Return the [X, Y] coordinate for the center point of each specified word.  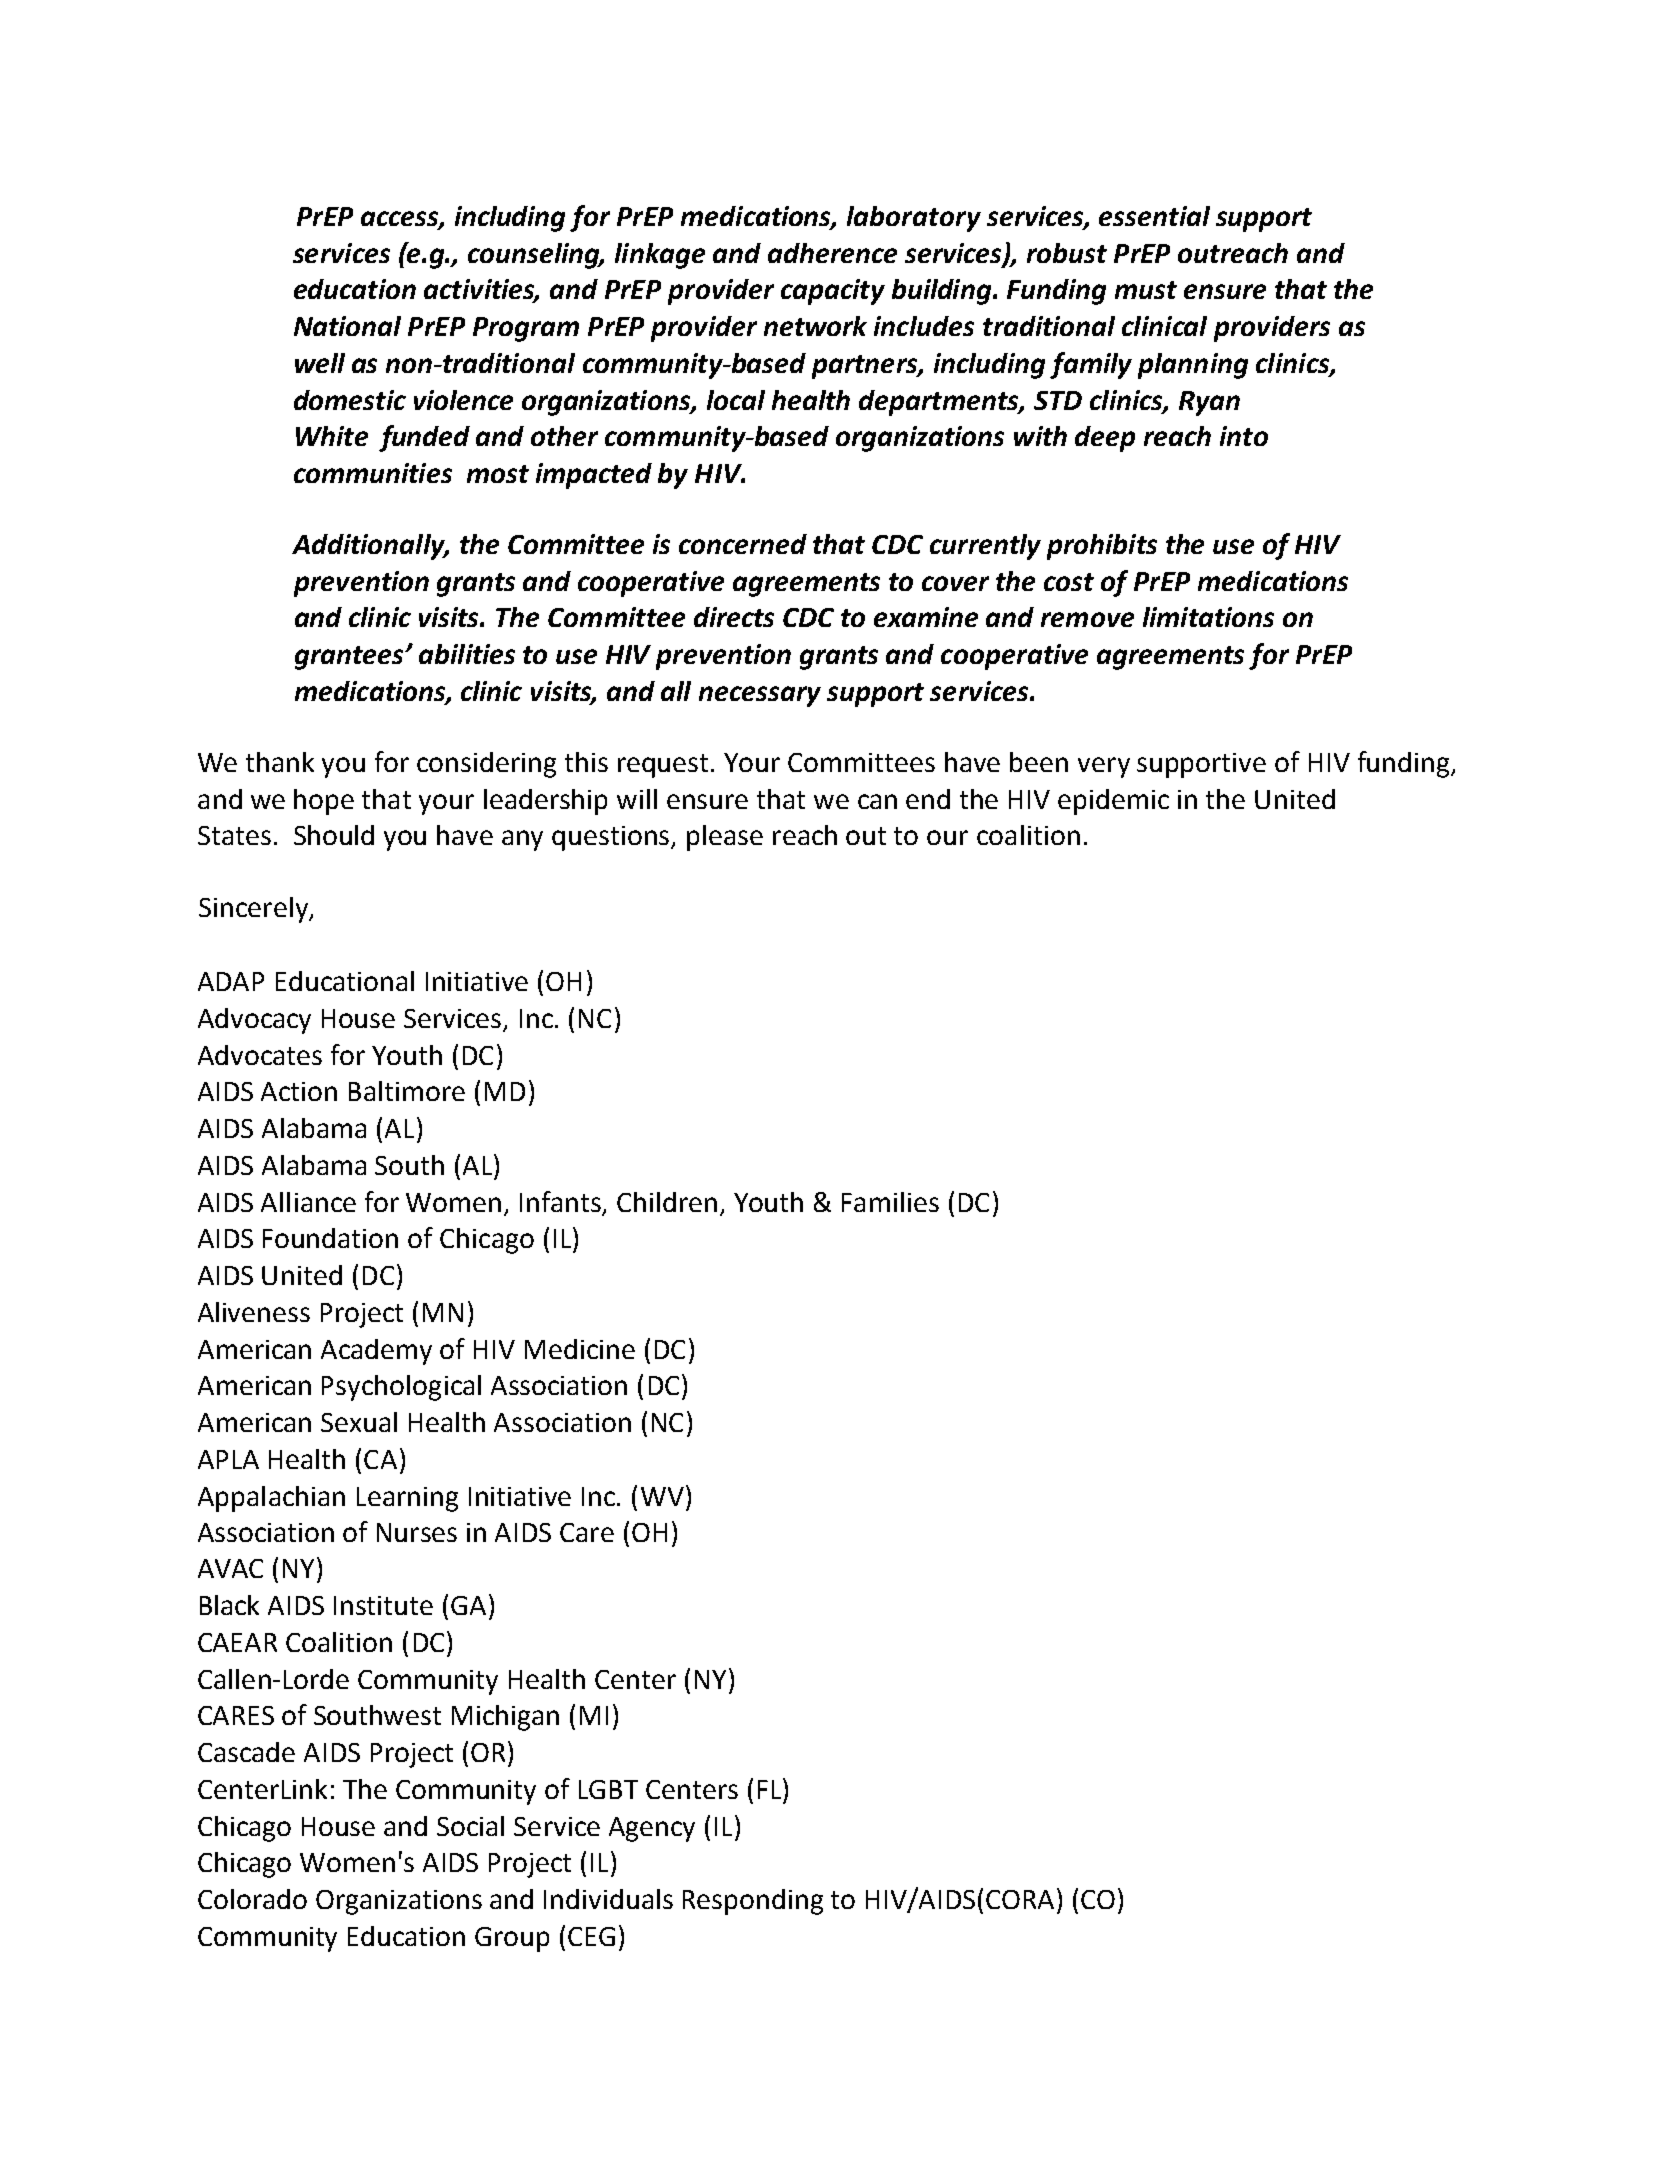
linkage [660, 256]
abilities [467, 654]
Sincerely [255, 910]
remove [1087, 619]
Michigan [505, 1718]
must [1146, 290]
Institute [383, 1605]
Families [890, 1202]
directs [734, 617]
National [347, 326]
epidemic [1113, 802]
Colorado [252, 1899]
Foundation [330, 1238]
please [725, 838]
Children [667, 1202]
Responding [753, 1902]
